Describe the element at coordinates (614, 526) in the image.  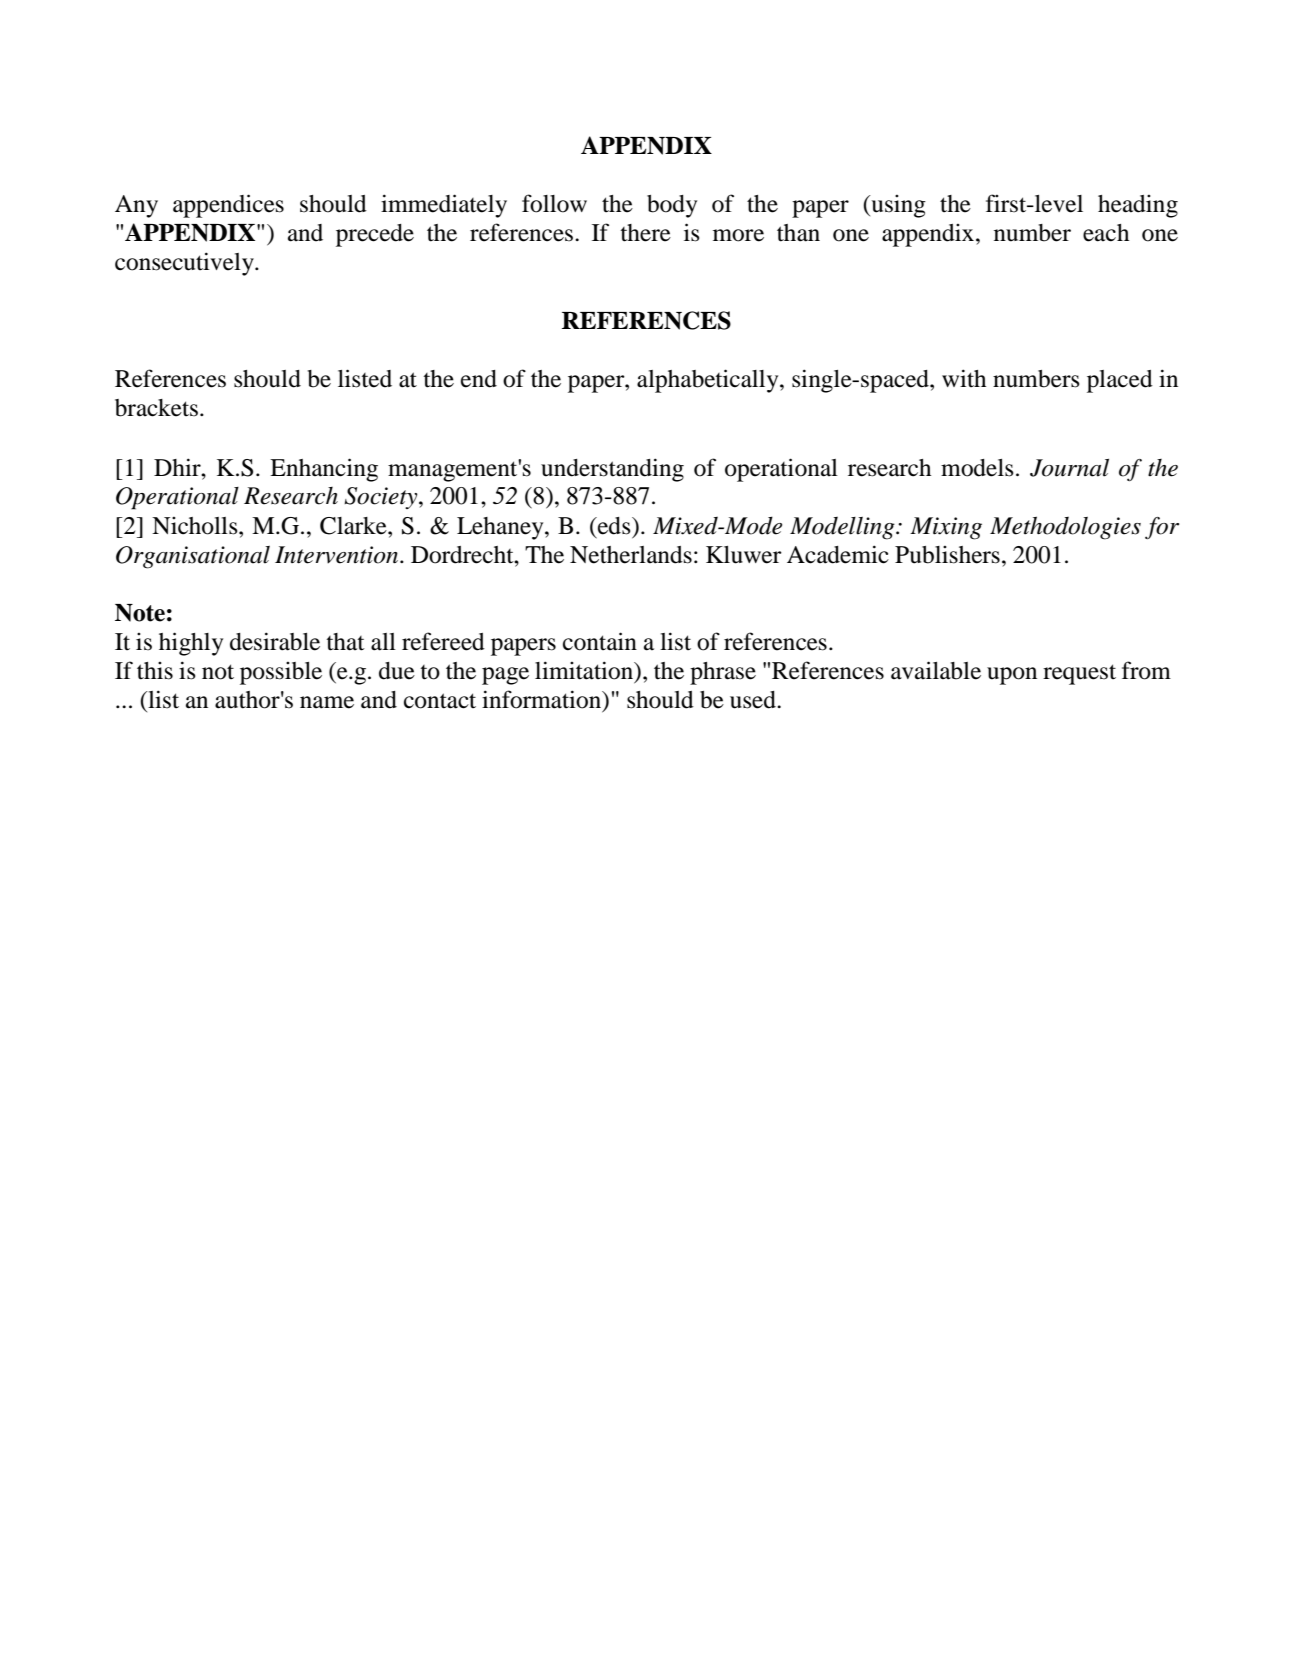
I see `eds` at that location.
